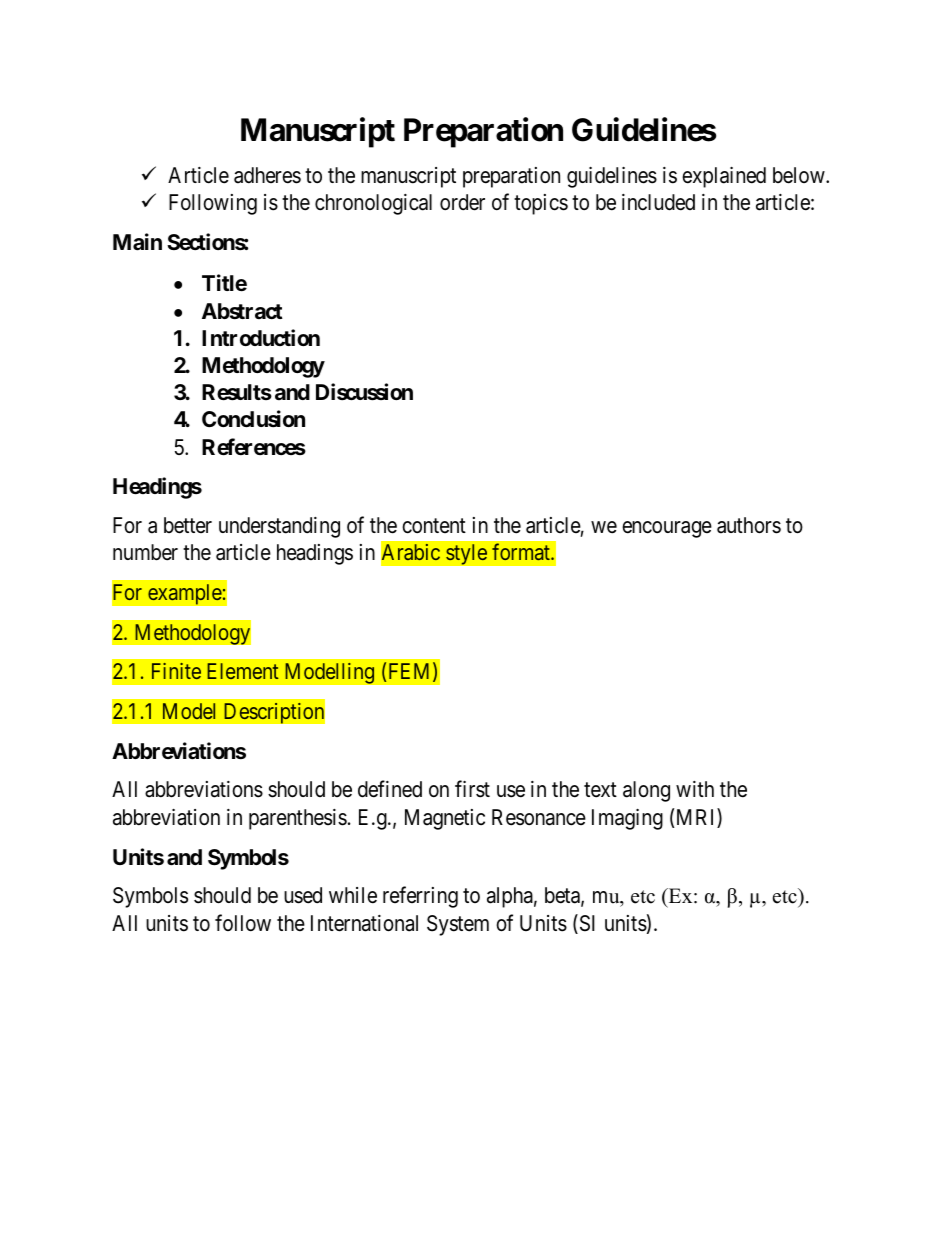  What do you see at coordinates (261, 337) in the screenshot?
I see `Introduction` at bounding box center [261, 337].
